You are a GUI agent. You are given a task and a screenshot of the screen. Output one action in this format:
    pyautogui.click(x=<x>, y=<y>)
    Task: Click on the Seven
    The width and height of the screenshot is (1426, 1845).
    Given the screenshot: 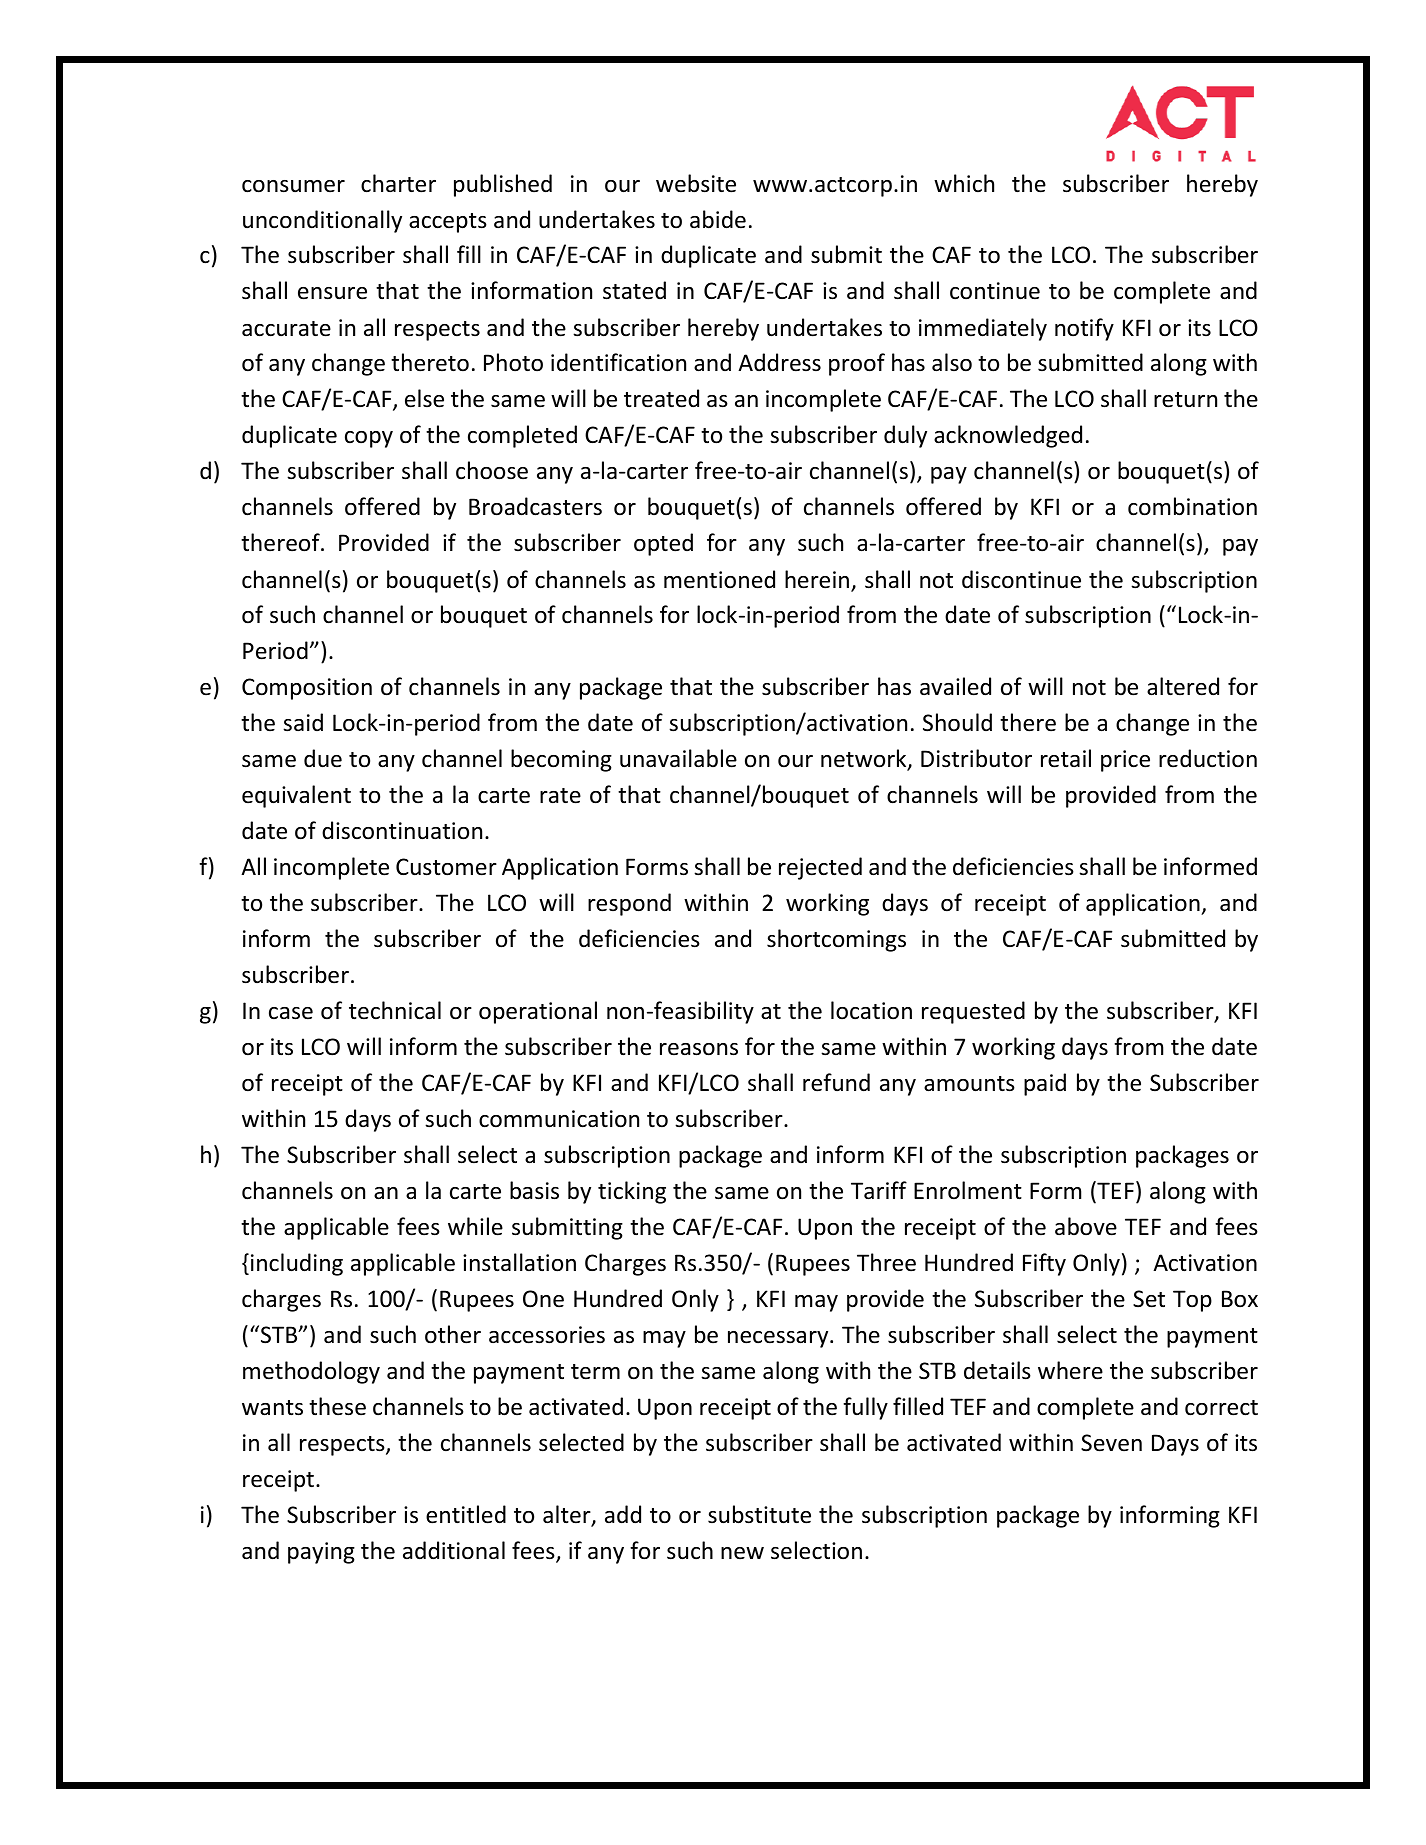 What is the action you would take?
    pyautogui.click(x=1111, y=1443)
